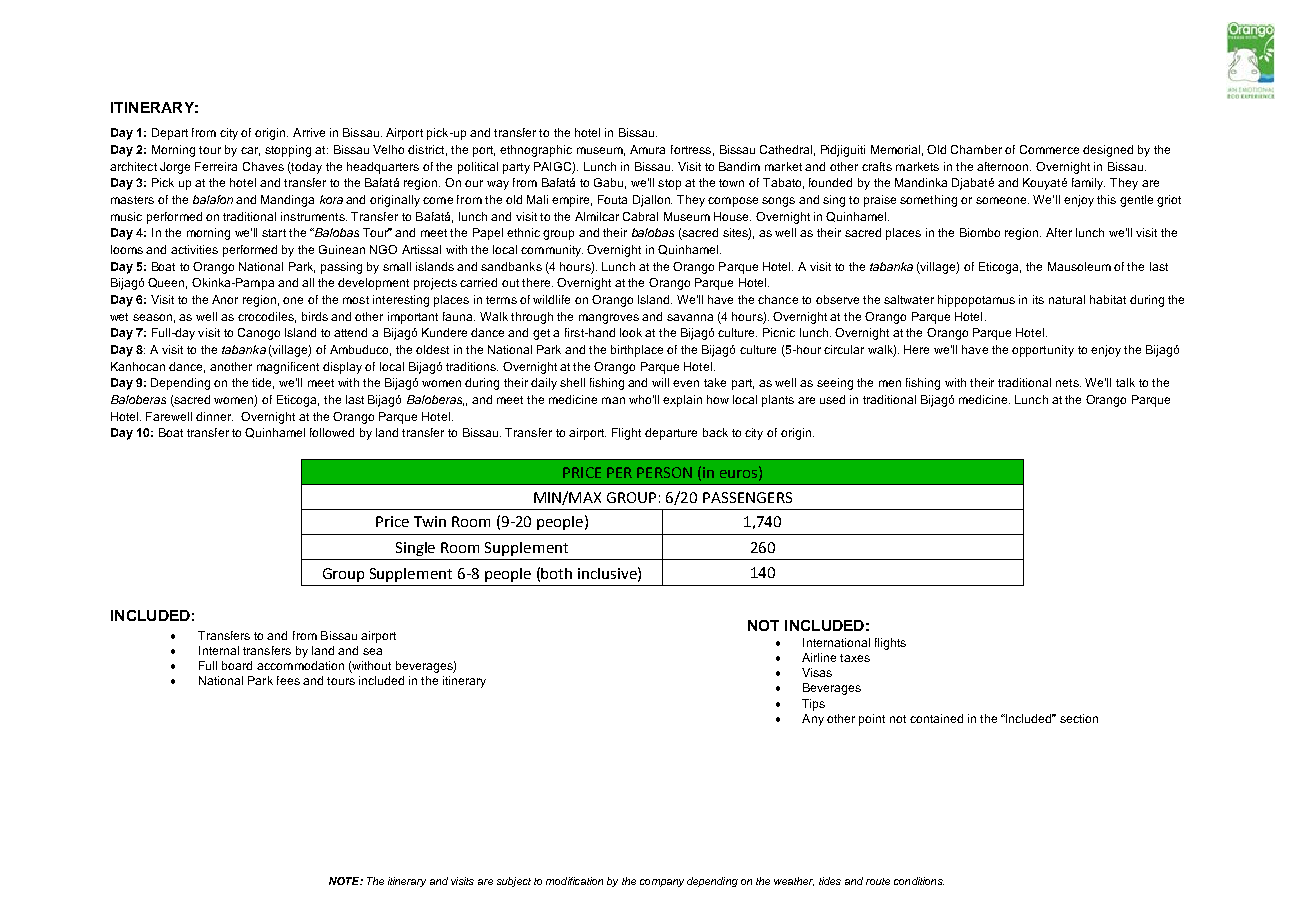 The height and width of the screenshot is (924, 1308). What do you see at coordinates (747, 497) in the screenshot?
I see `PASSENGERS` at bounding box center [747, 497].
